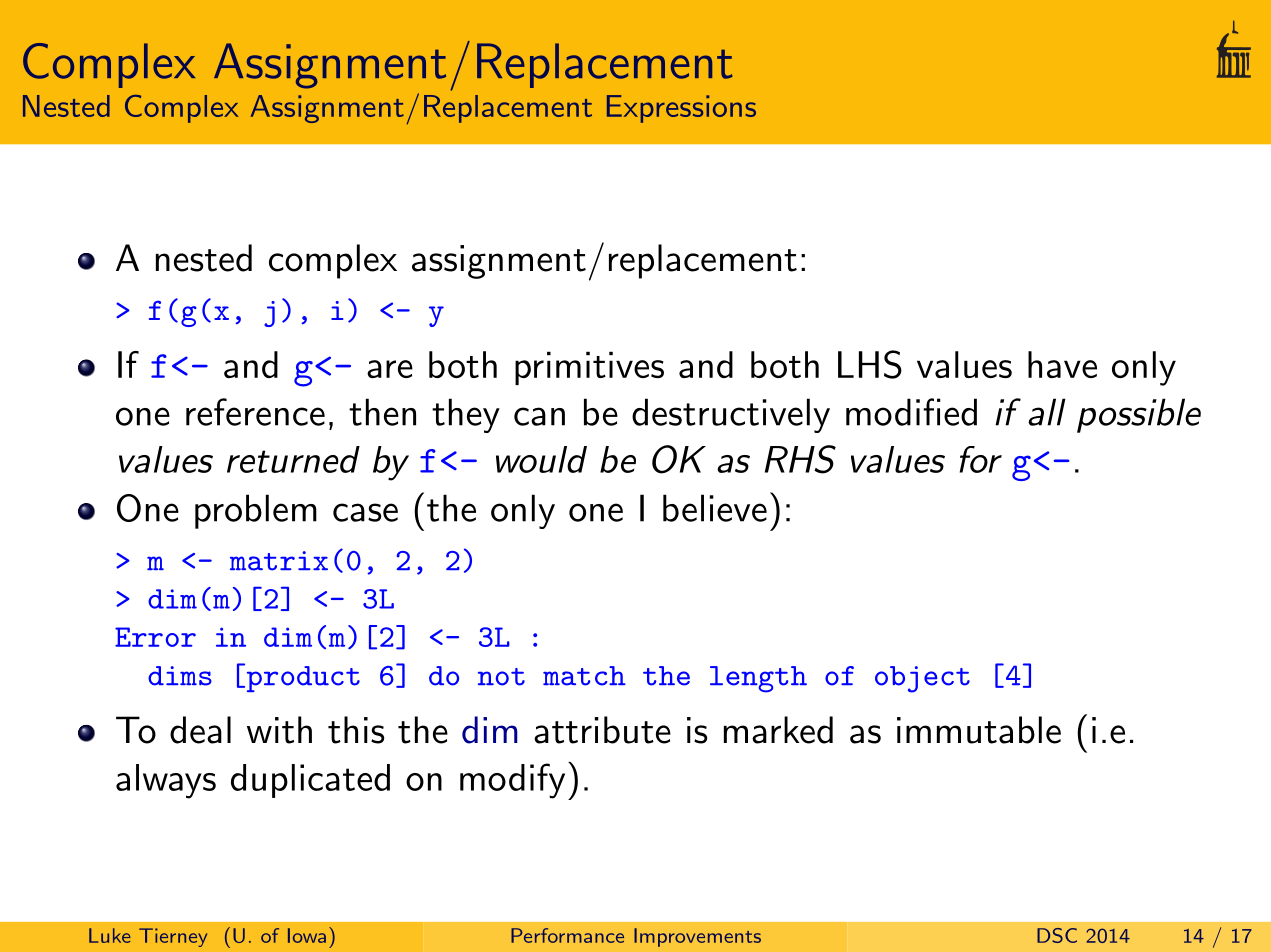  Describe the element at coordinates (255, 412) in the screenshot. I see `reference` at that location.
